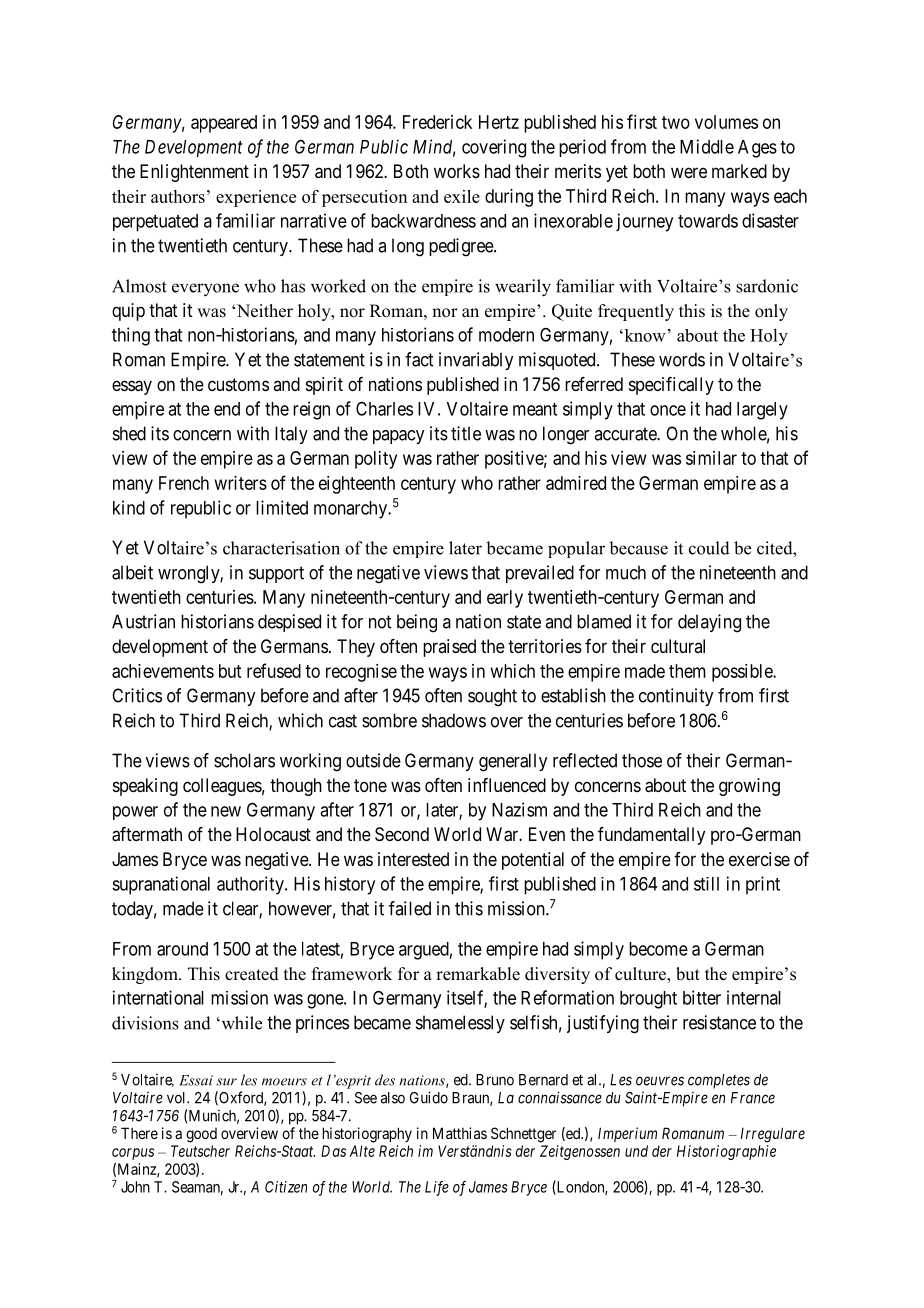  I want to click on title, so click(466, 433).
